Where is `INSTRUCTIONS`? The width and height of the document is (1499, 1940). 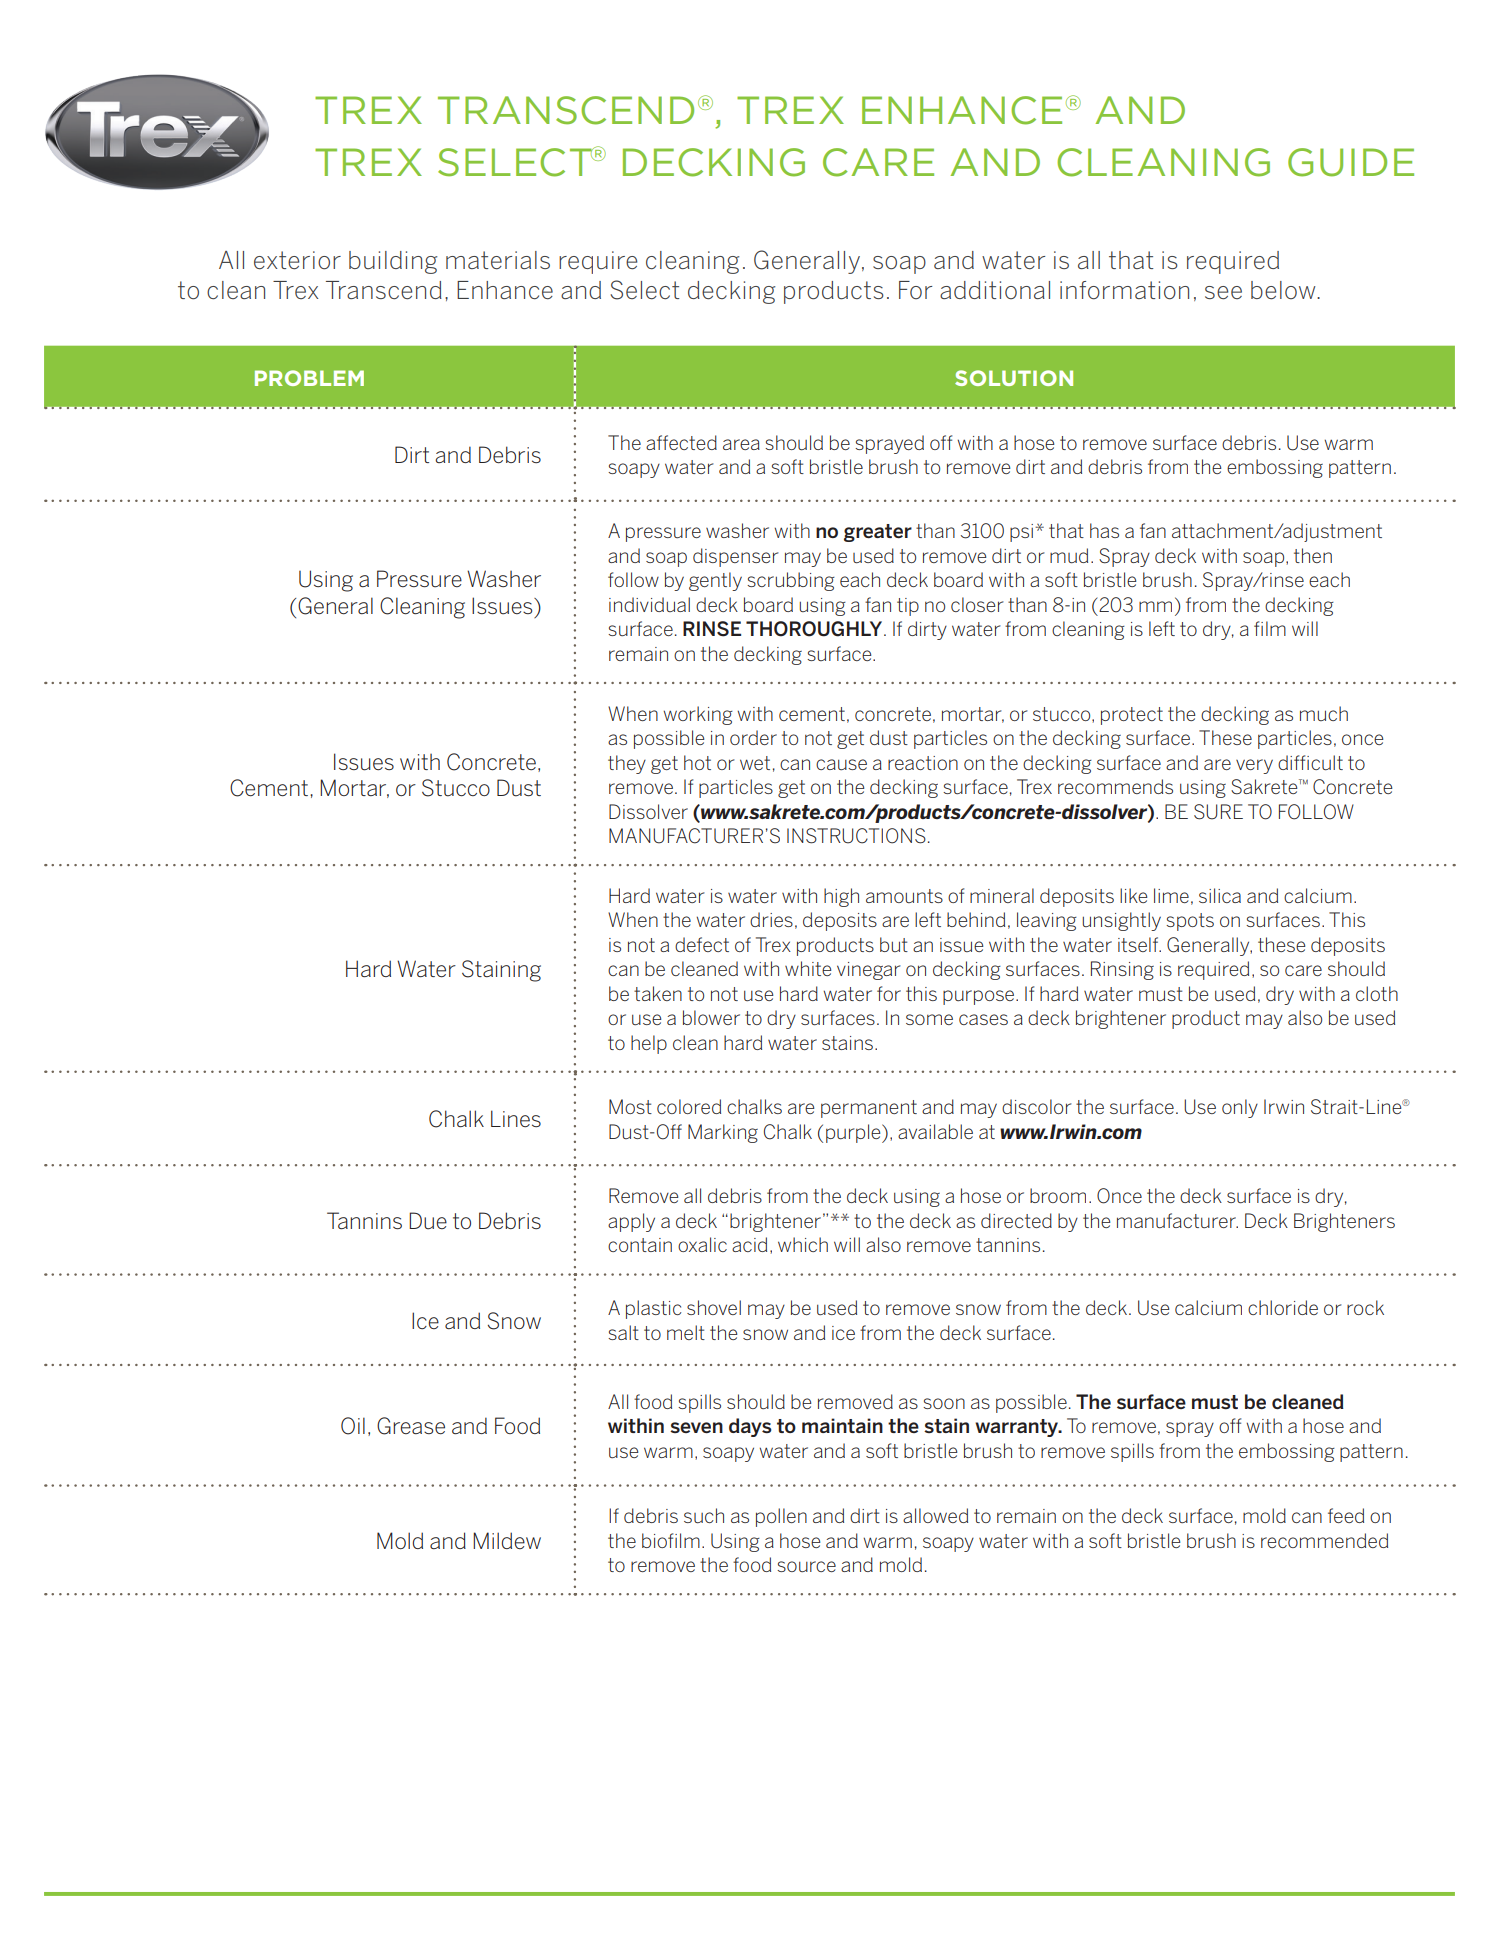 INSTRUCTIONS is located at coordinates (856, 836).
